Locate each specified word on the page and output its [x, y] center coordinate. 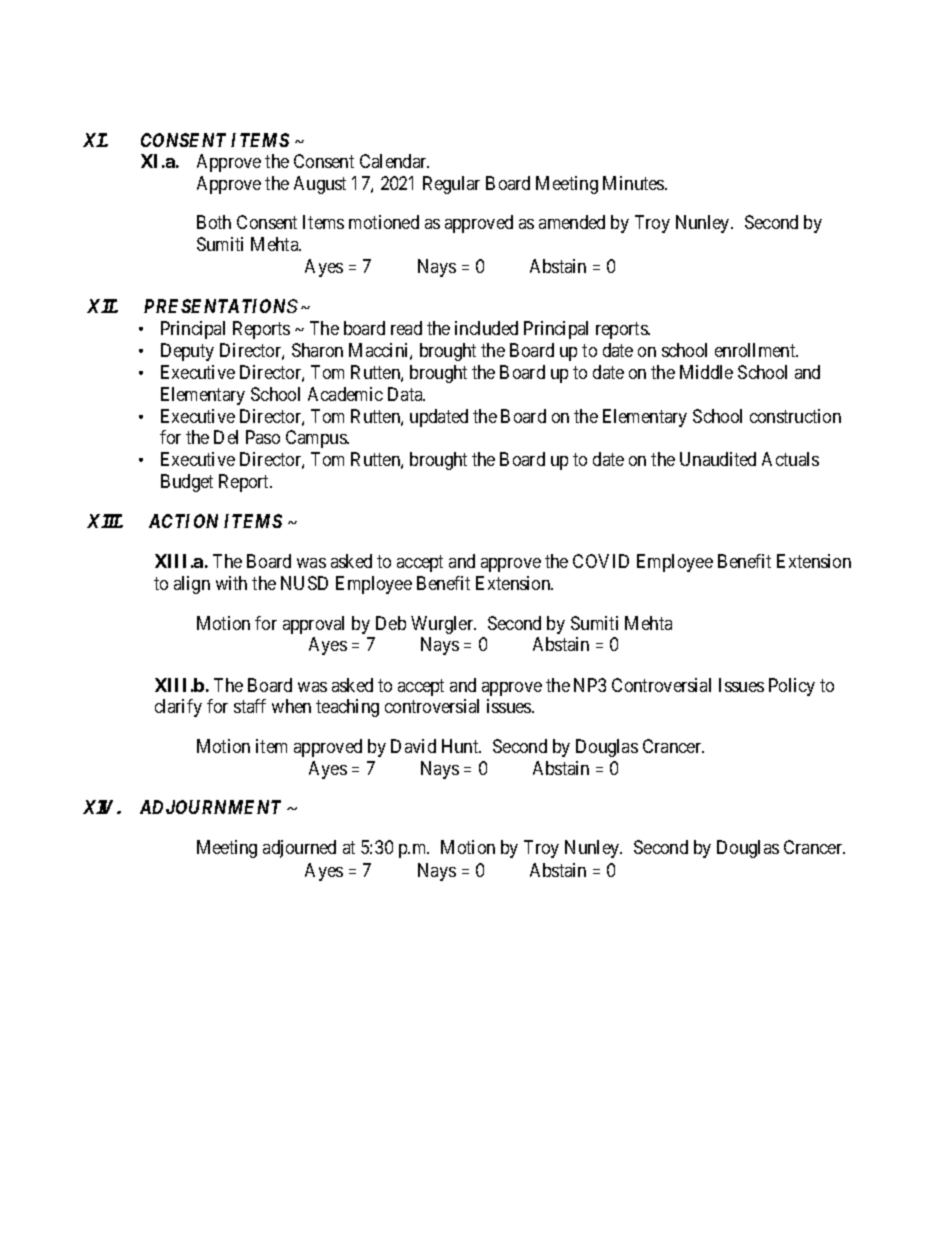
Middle [706, 372]
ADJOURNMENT [210, 807]
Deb [391, 623]
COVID [601, 561]
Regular [451, 185]
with [231, 583]
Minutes [634, 183]
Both [214, 222]
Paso [263, 437]
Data [406, 394]
